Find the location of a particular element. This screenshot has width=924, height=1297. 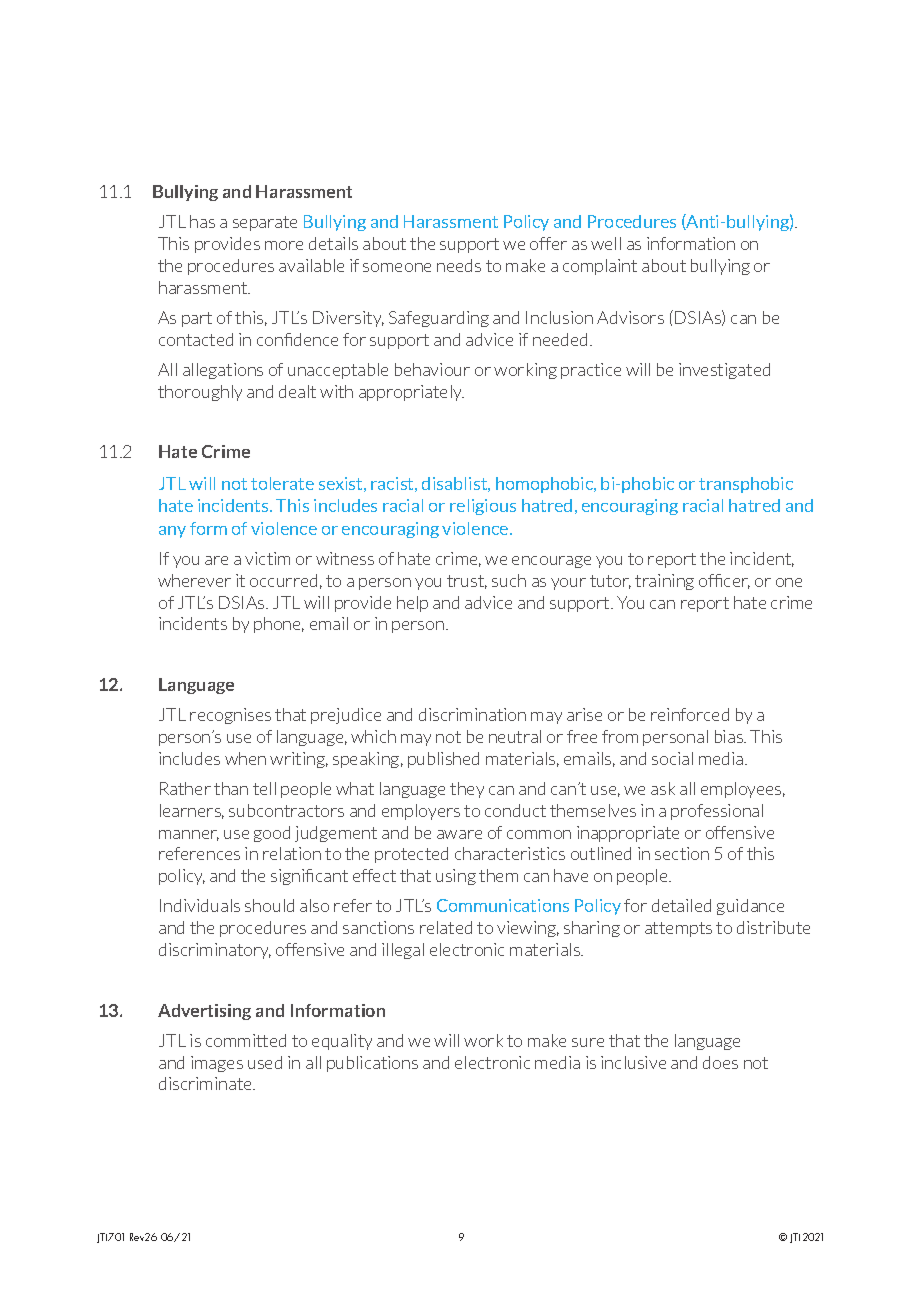

separate is located at coordinates (265, 223).
